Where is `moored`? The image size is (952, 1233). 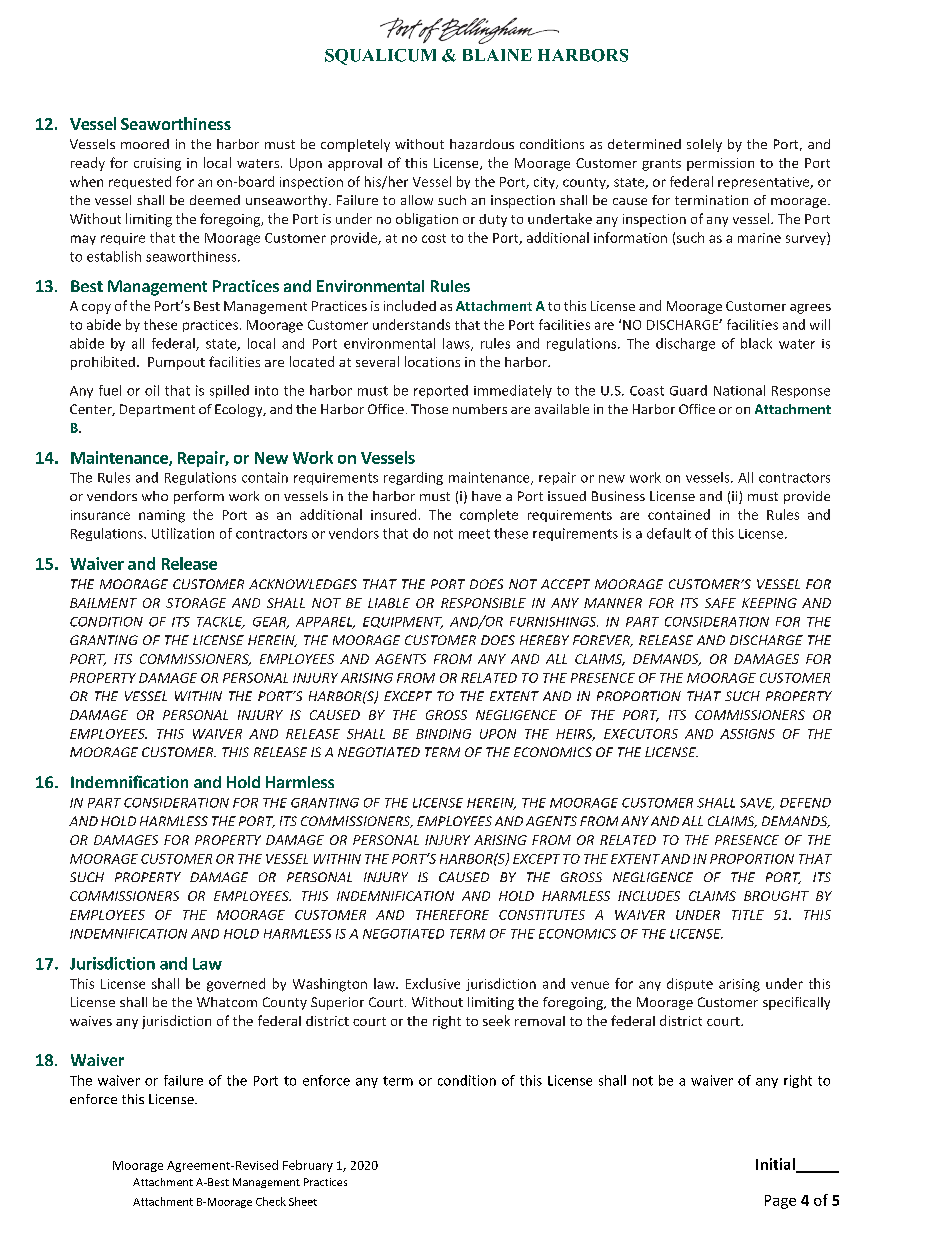 moored is located at coordinates (145, 144).
